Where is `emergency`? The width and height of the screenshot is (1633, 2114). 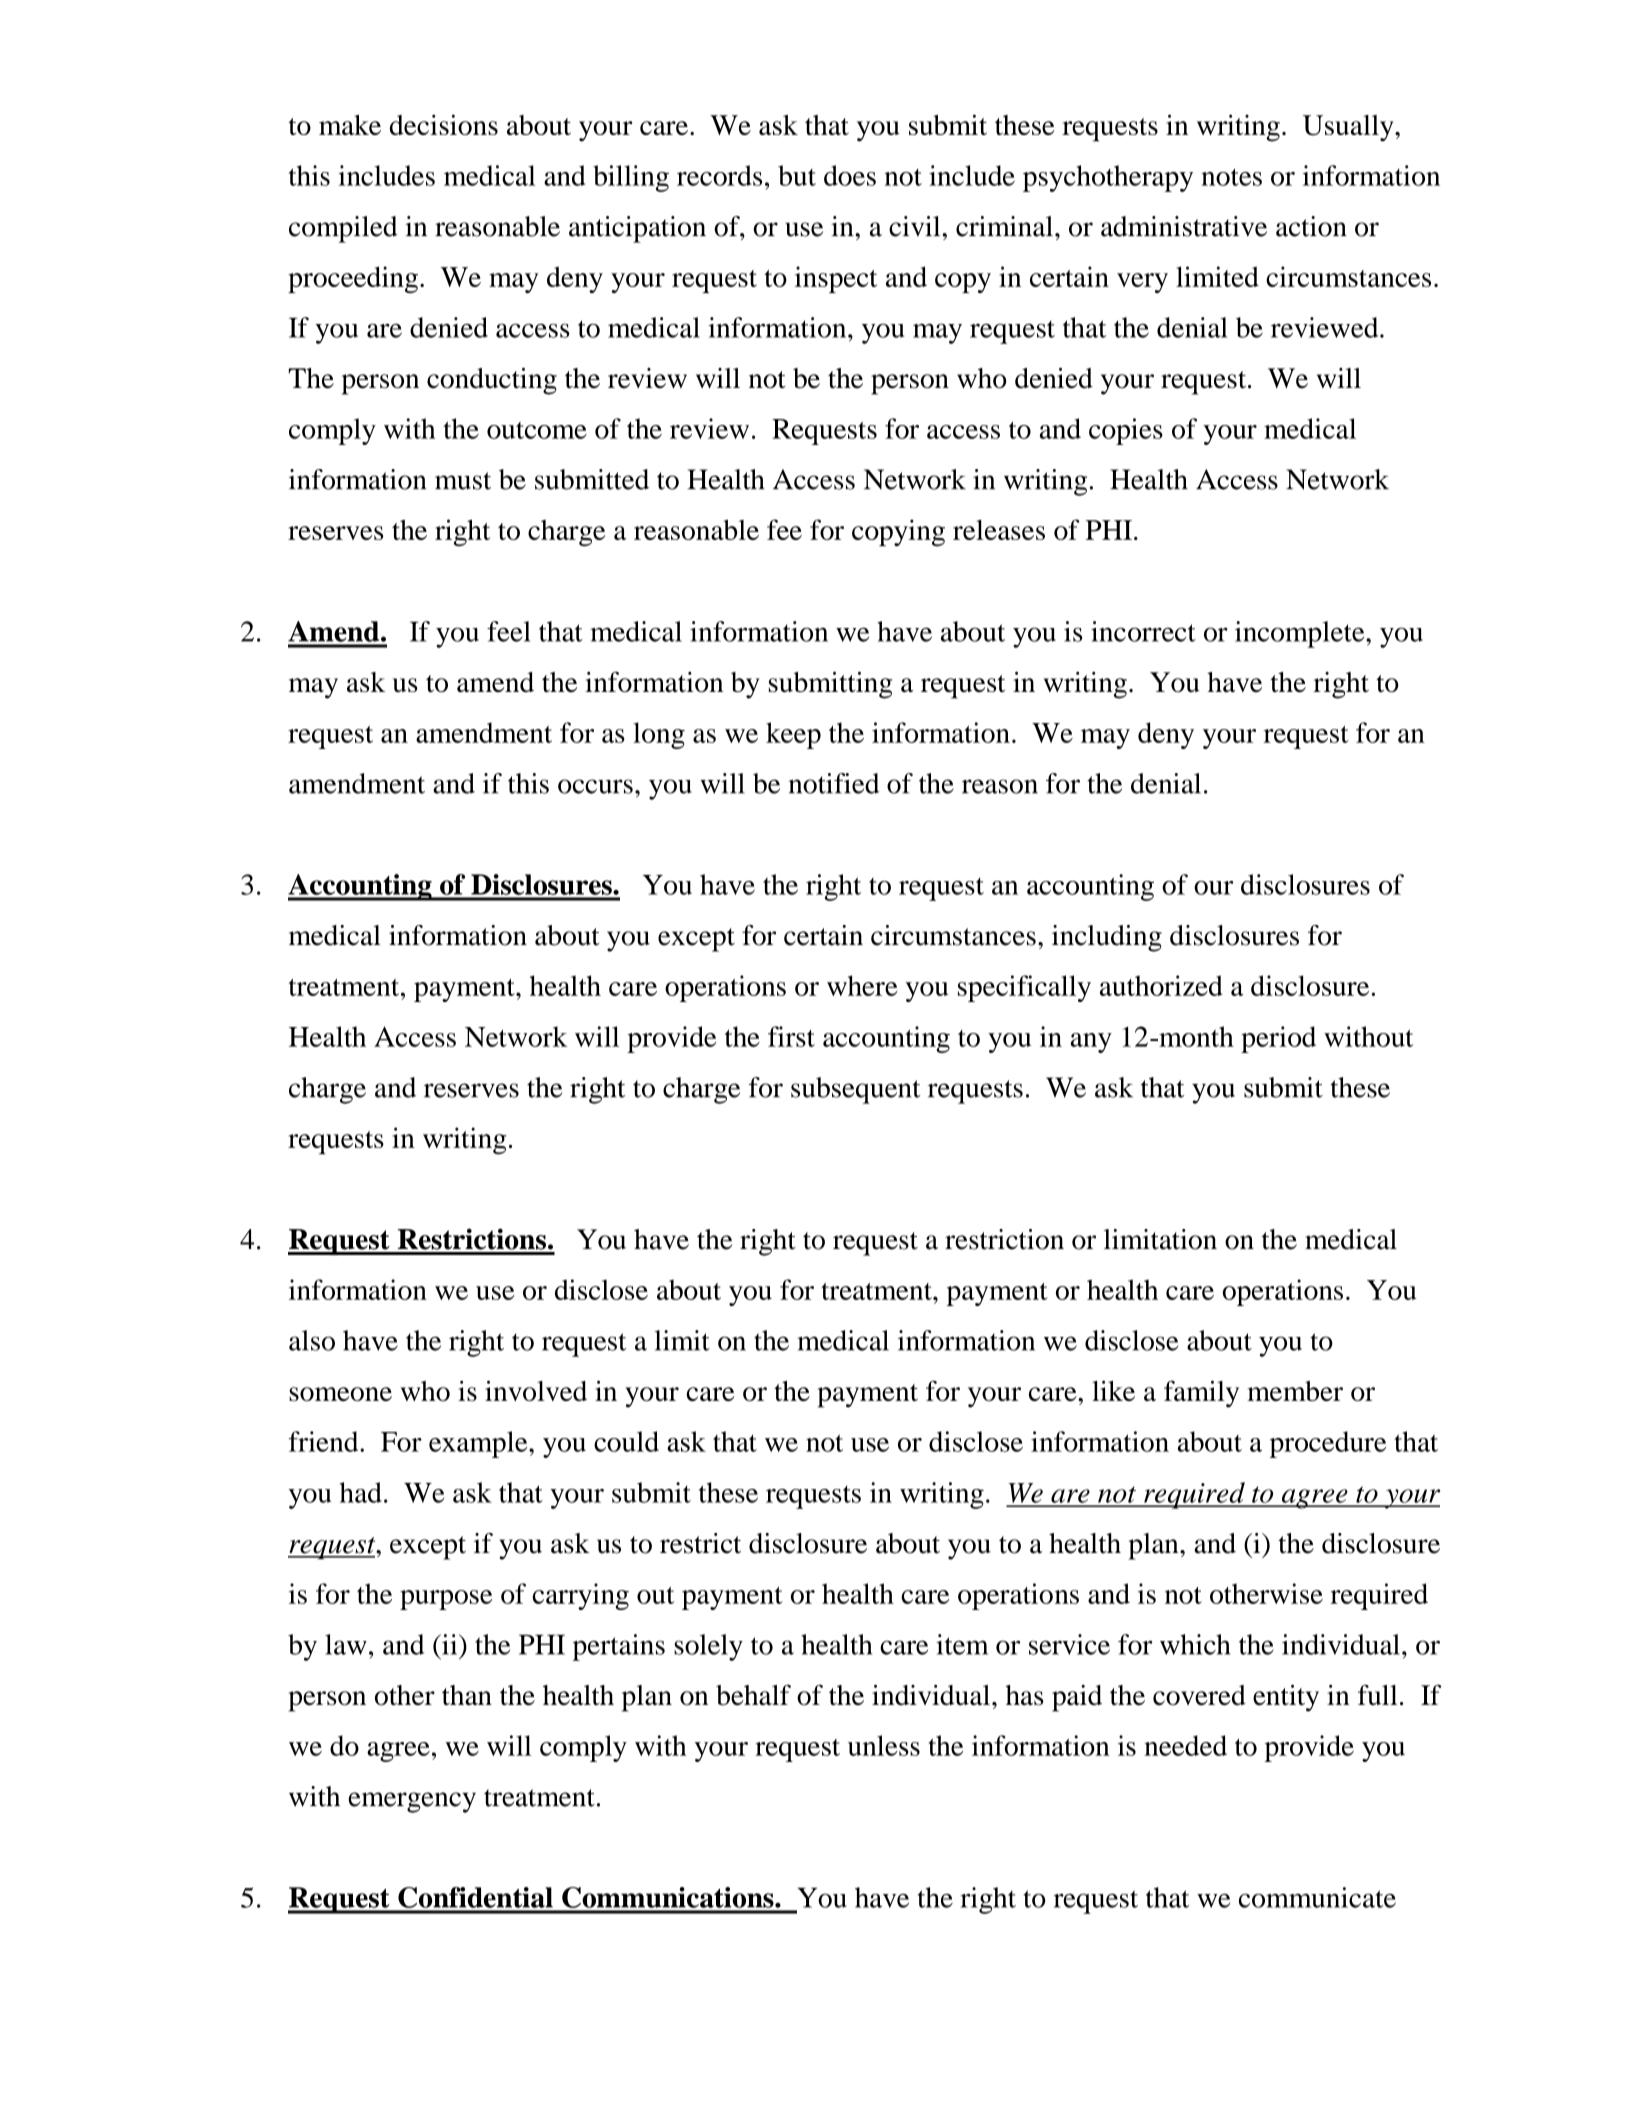 emergency is located at coordinates (412, 1802).
